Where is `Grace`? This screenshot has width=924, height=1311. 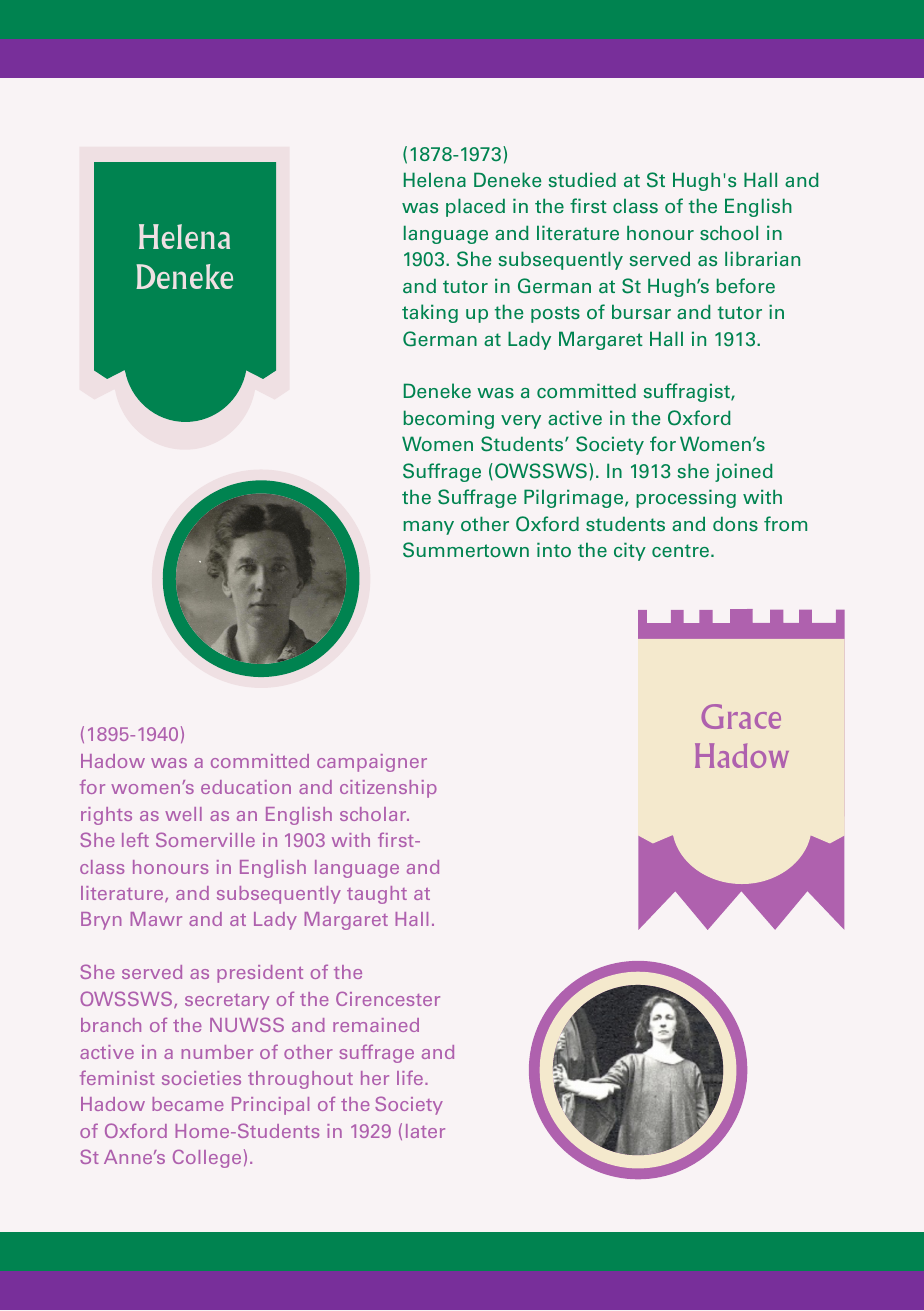
Grace is located at coordinates (741, 716).
